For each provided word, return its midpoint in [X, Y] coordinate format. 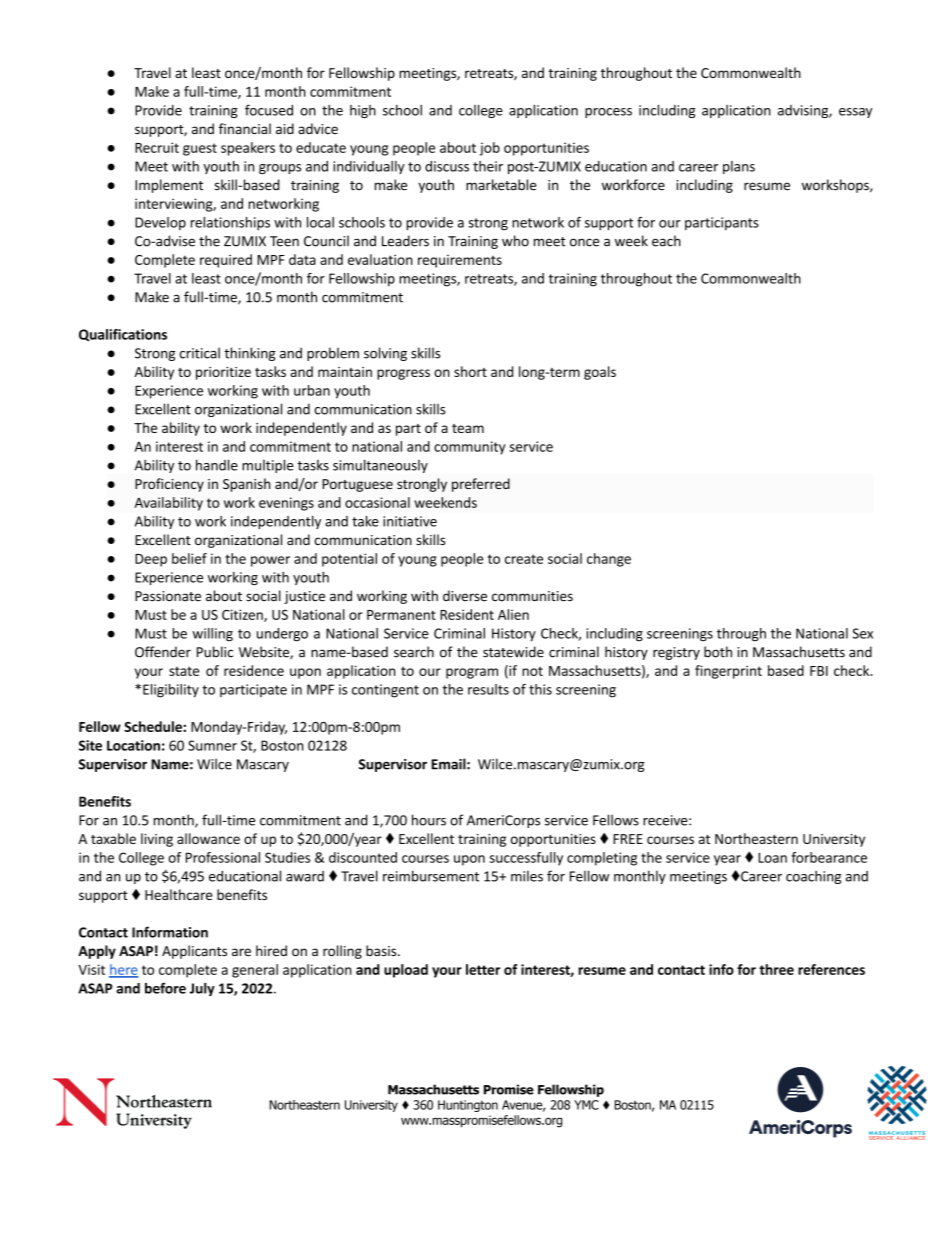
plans [739, 167]
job [490, 149]
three [776, 969]
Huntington [468, 1106]
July [202, 989]
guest [200, 149]
